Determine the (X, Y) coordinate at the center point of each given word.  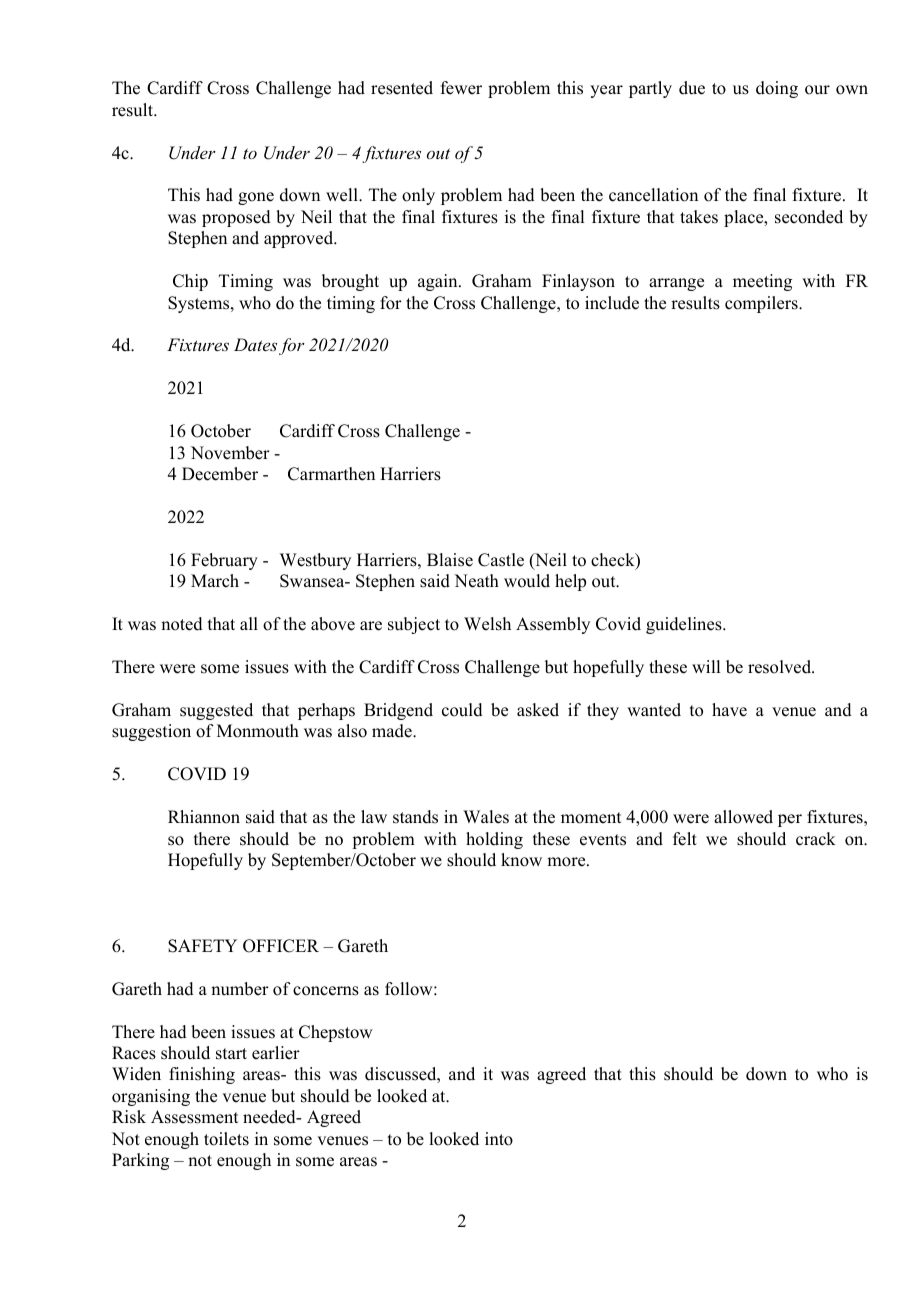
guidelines (685, 625)
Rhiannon (204, 817)
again (439, 282)
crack (816, 839)
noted (182, 624)
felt (685, 839)
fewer (461, 88)
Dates (255, 344)
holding (494, 840)
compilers (762, 304)
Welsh (487, 624)
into (499, 1139)
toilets (226, 1139)
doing (777, 89)
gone (256, 198)
